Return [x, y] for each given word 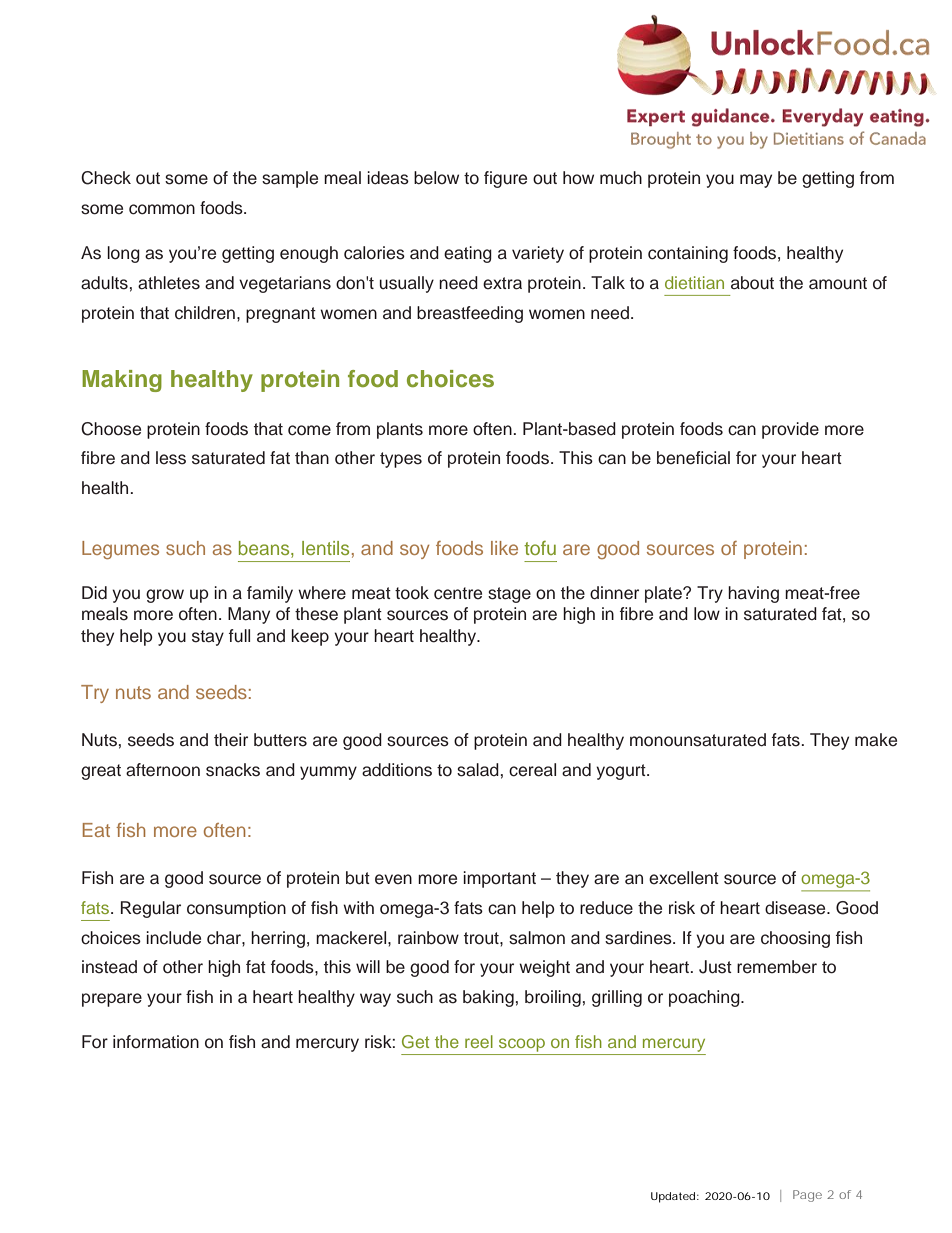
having [753, 594]
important [499, 879]
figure [505, 179]
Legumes [120, 550]
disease [796, 908]
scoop [522, 1045]
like [504, 548]
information [156, 1042]
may [756, 181]
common [162, 209]
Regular [151, 909]
